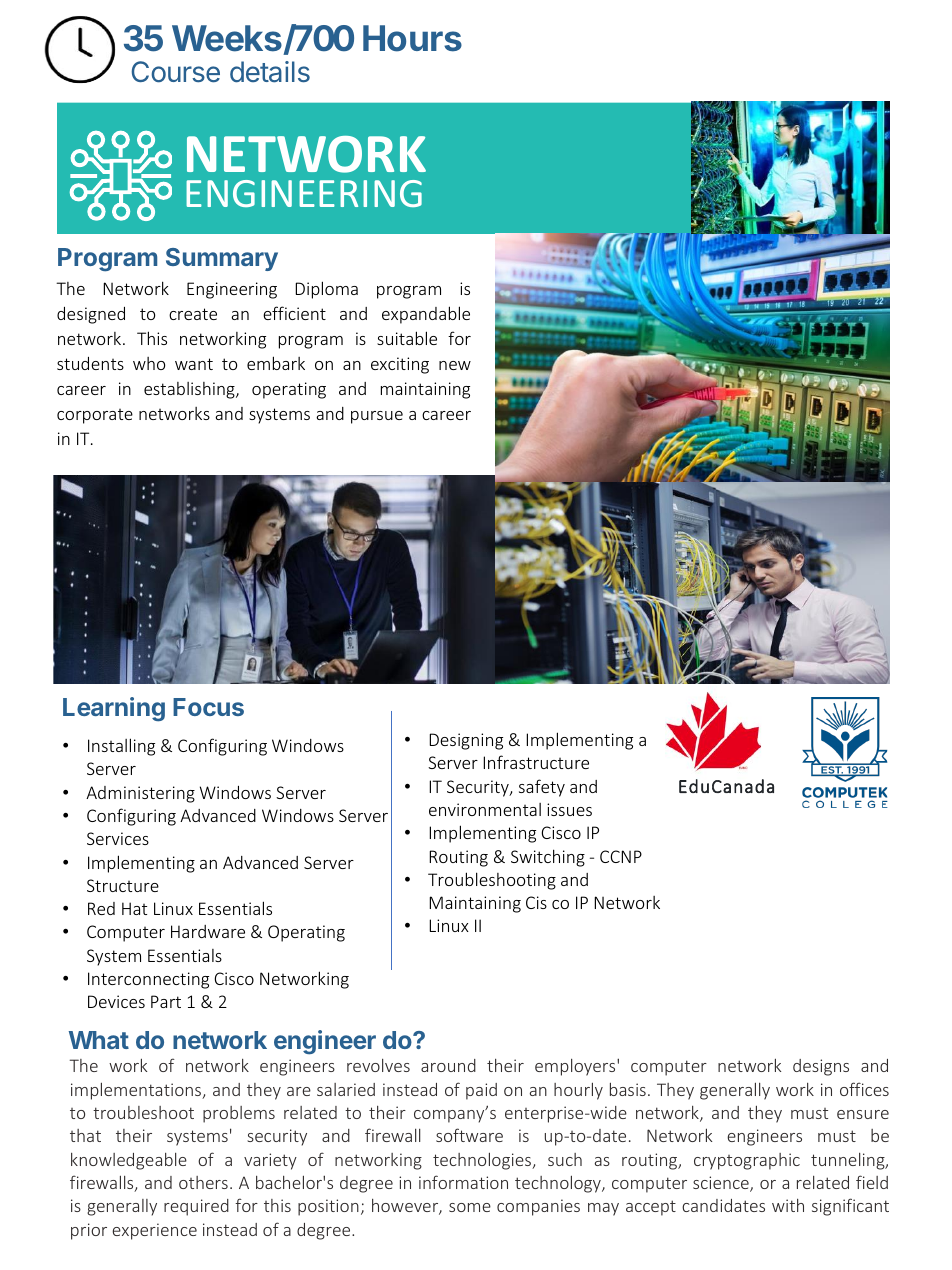  Describe the element at coordinates (176, 72) in the document. I see `Course` at that location.
